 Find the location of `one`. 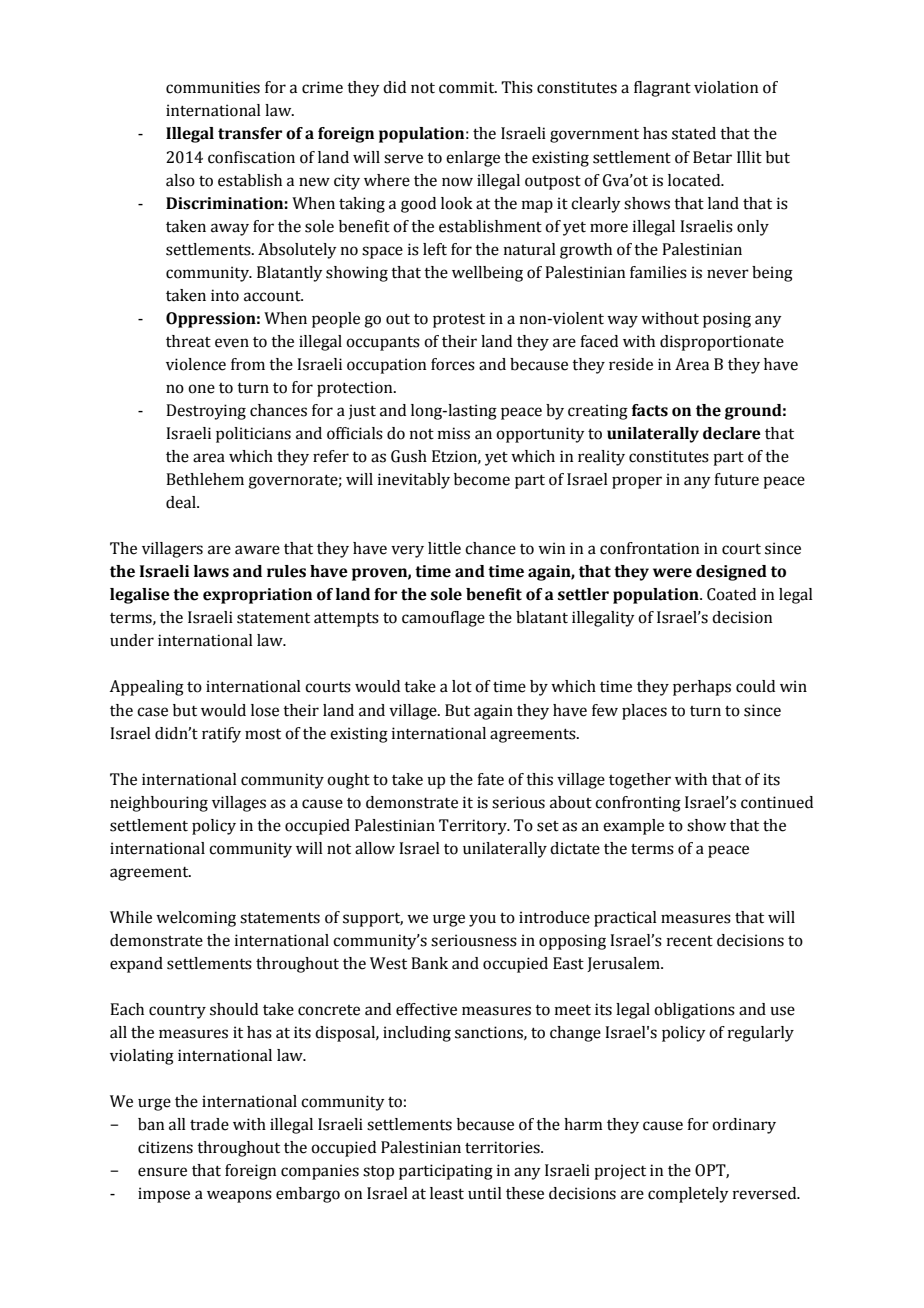

one is located at coordinates (201, 389).
